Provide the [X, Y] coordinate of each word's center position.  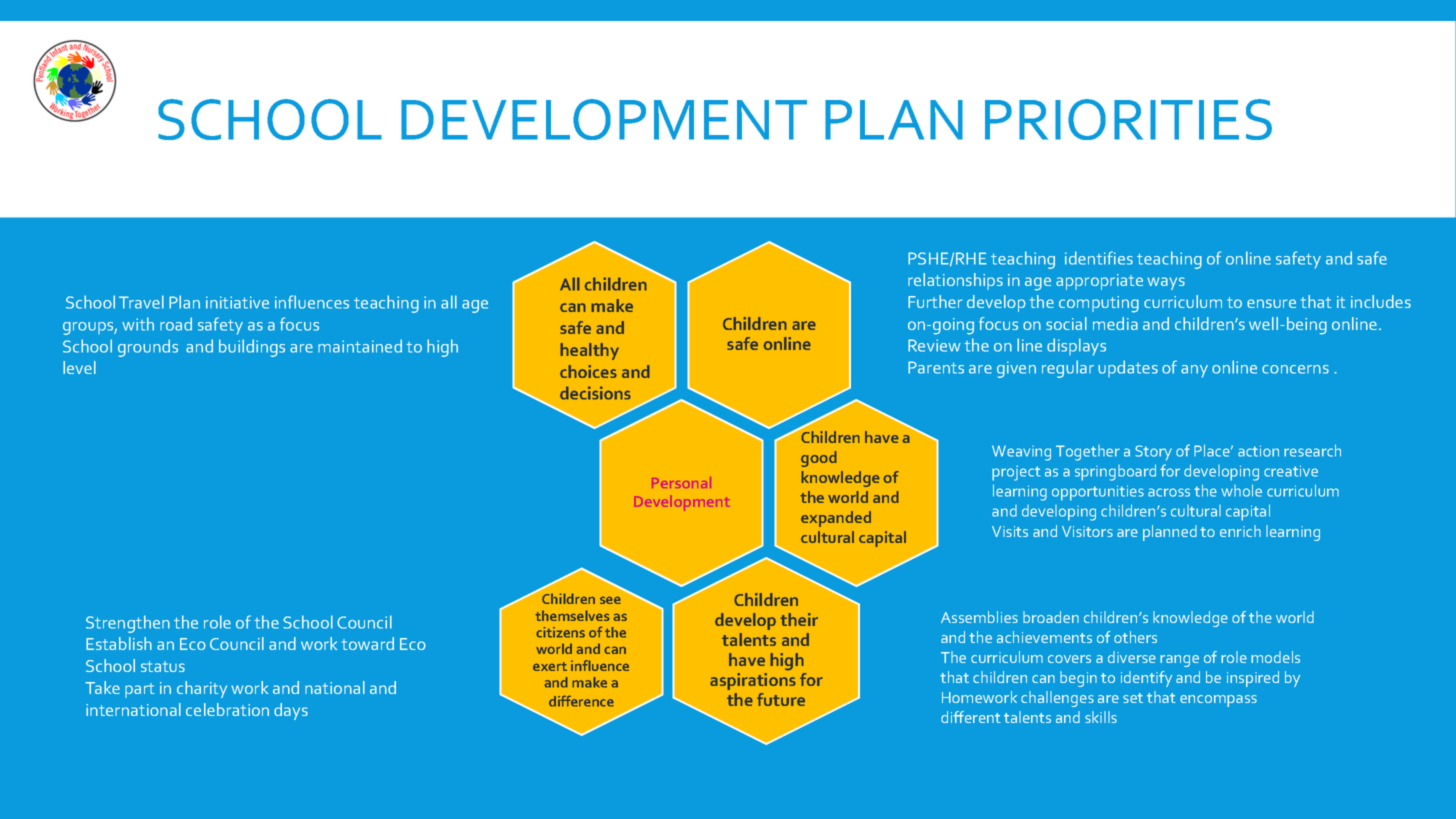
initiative [237, 302]
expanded [836, 519]
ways [1166, 283]
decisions [595, 393]
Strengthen [128, 624]
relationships [955, 281]
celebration [227, 709]
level [79, 367]
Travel [141, 302]
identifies [1099, 258]
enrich [1240, 531]
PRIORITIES [1128, 119]
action [1258, 451]
